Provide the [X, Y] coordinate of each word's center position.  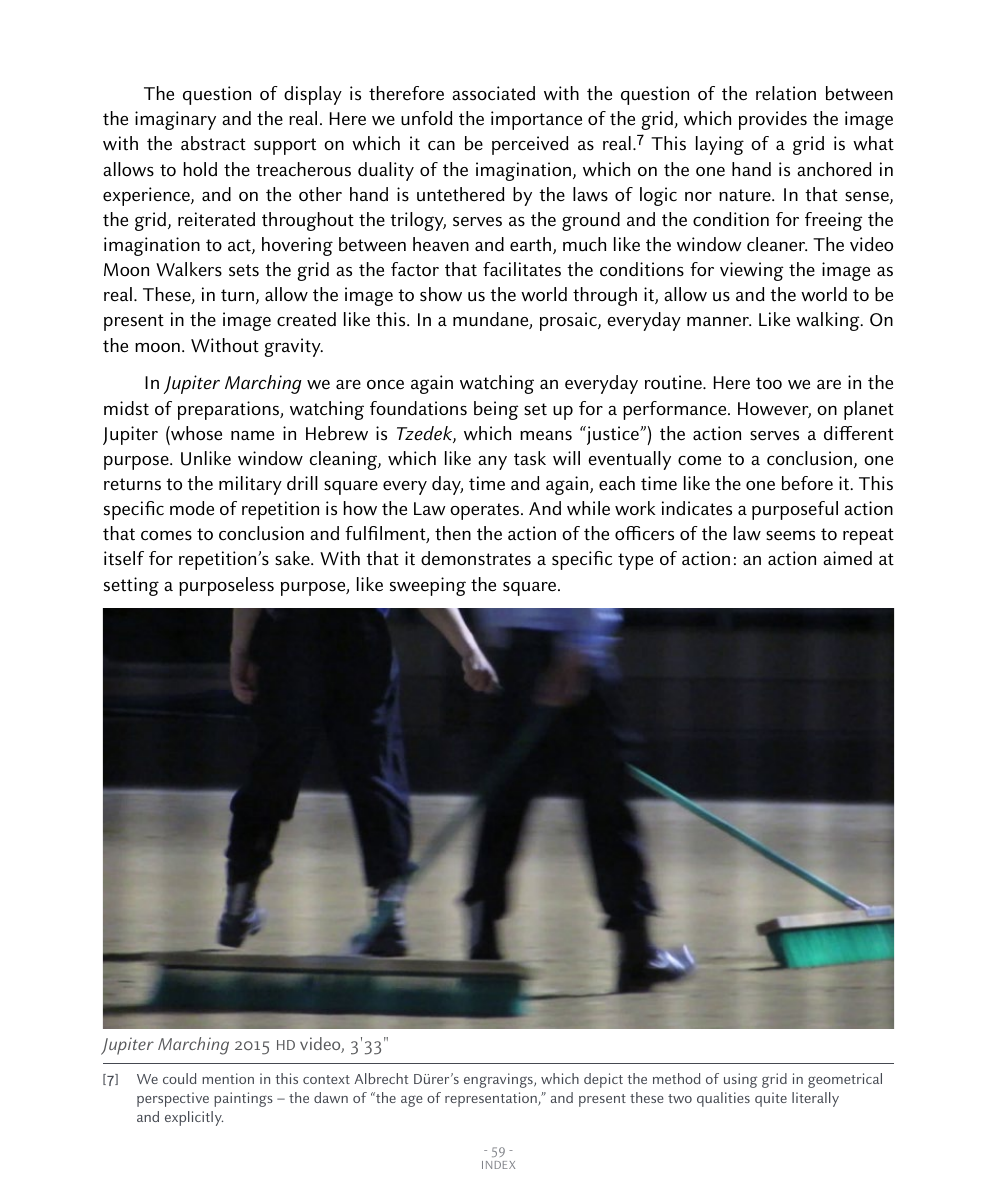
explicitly [194, 1118]
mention [228, 1078]
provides [773, 120]
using [740, 1080]
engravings [499, 1080]
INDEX [498, 1165]
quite [771, 1099]
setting [131, 586]
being [496, 410]
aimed [847, 558]
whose [195, 433]
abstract [213, 143]
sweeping [428, 586]
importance [536, 120]
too [769, 383]
